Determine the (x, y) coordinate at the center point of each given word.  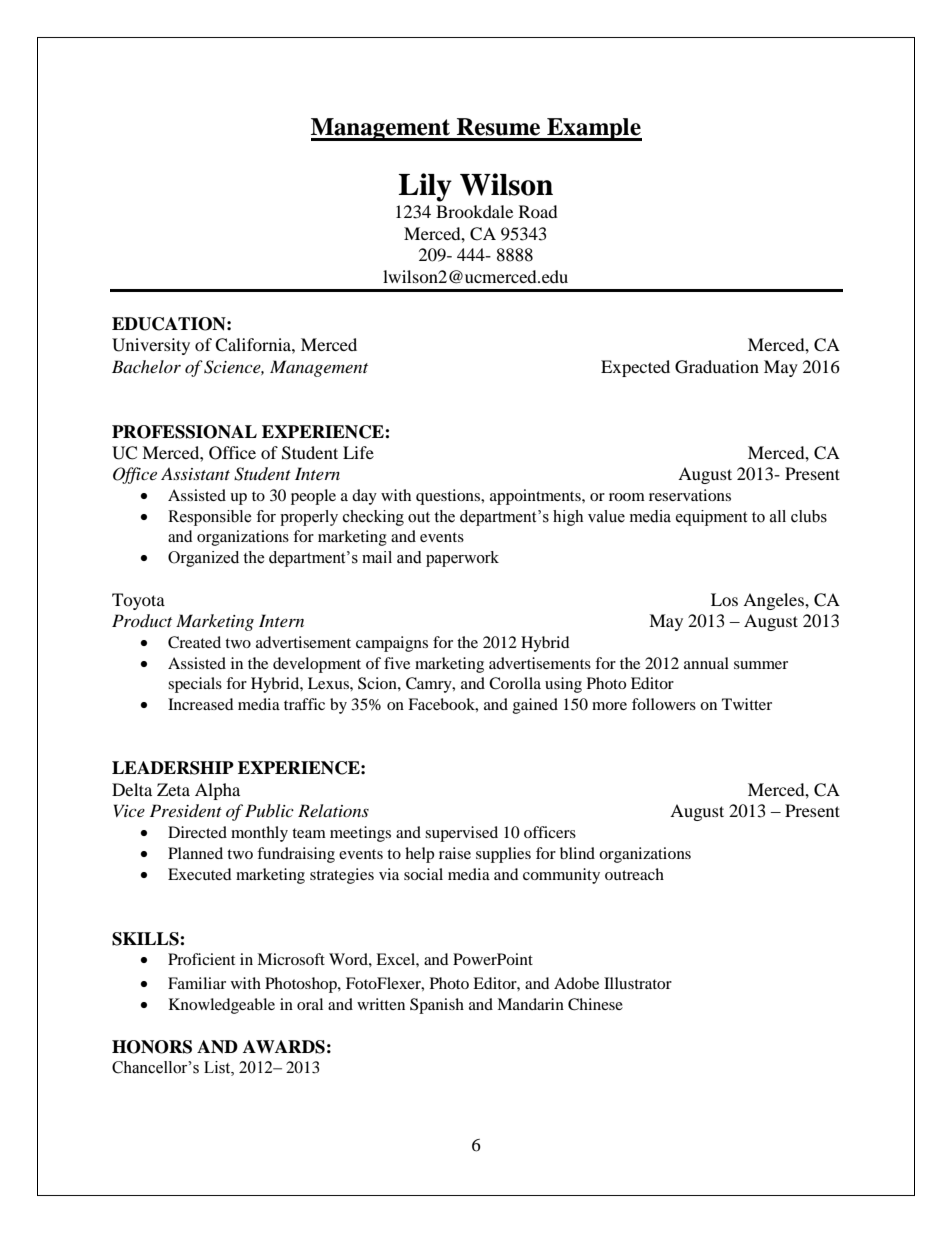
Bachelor (146, 366)
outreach (634, 874)
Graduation (717, 367)
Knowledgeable (222, 1006)
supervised (461, 834)
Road (538, 211)
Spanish (437, 1006)
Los (724, 599)
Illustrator (638, 983)
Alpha (217, 791)
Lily (425, 187)
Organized (203, 559)
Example (593, 129)
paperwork (462, 559)
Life (358, 452)
